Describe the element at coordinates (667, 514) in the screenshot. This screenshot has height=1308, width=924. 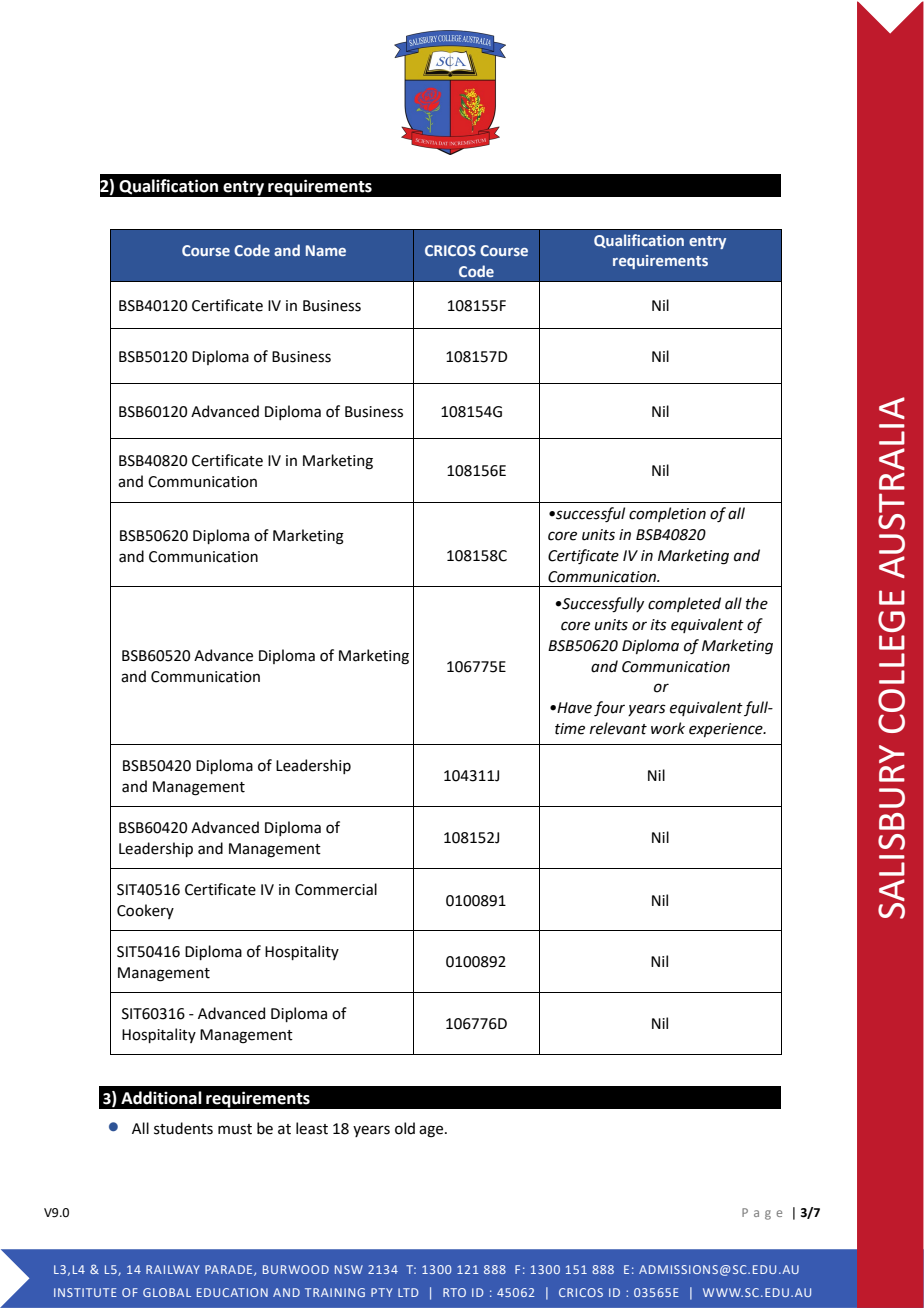
I see `completion` at that location.
